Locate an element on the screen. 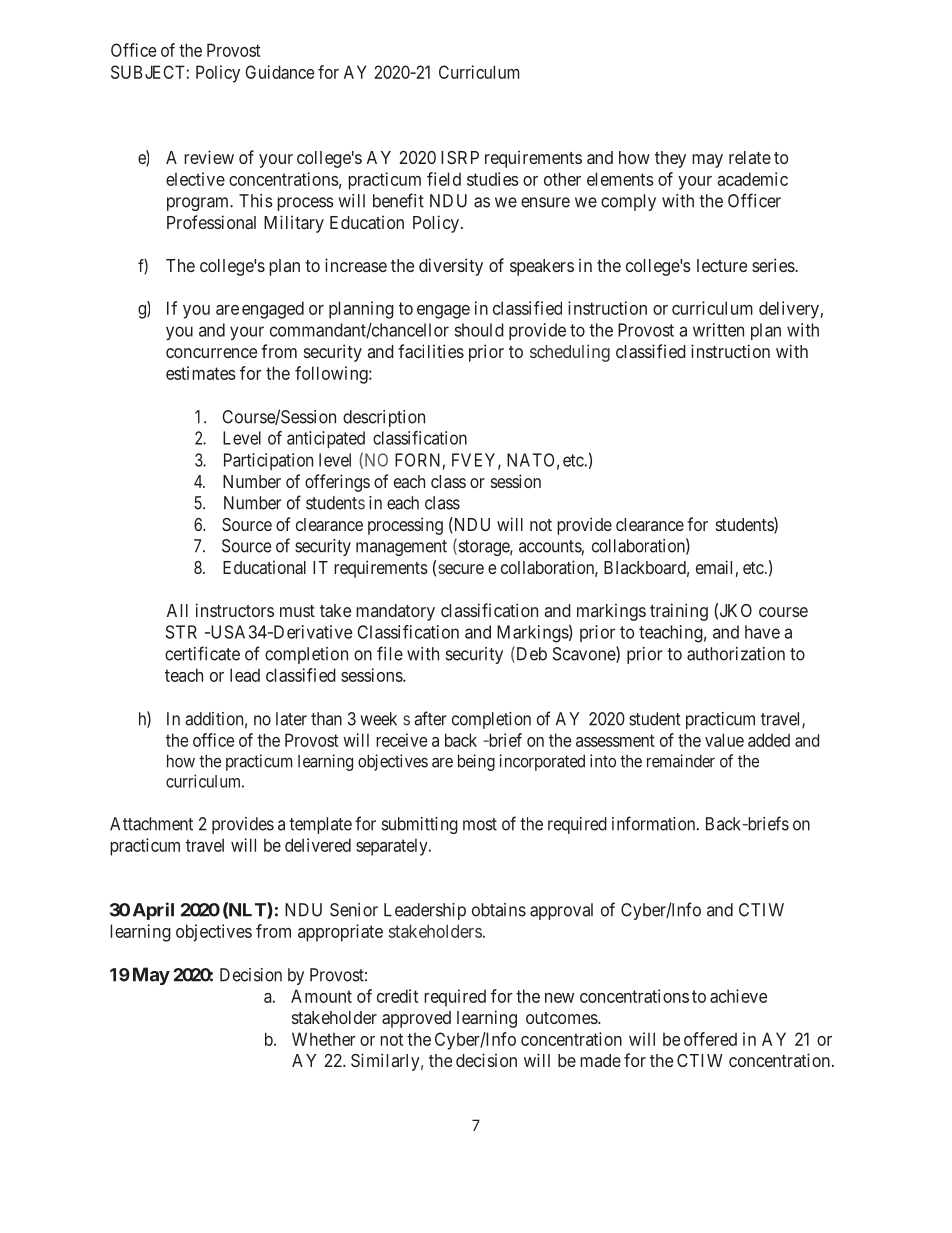 This screenshot has width=952, height=1233. approved is located at coordinates (416, 1019).
